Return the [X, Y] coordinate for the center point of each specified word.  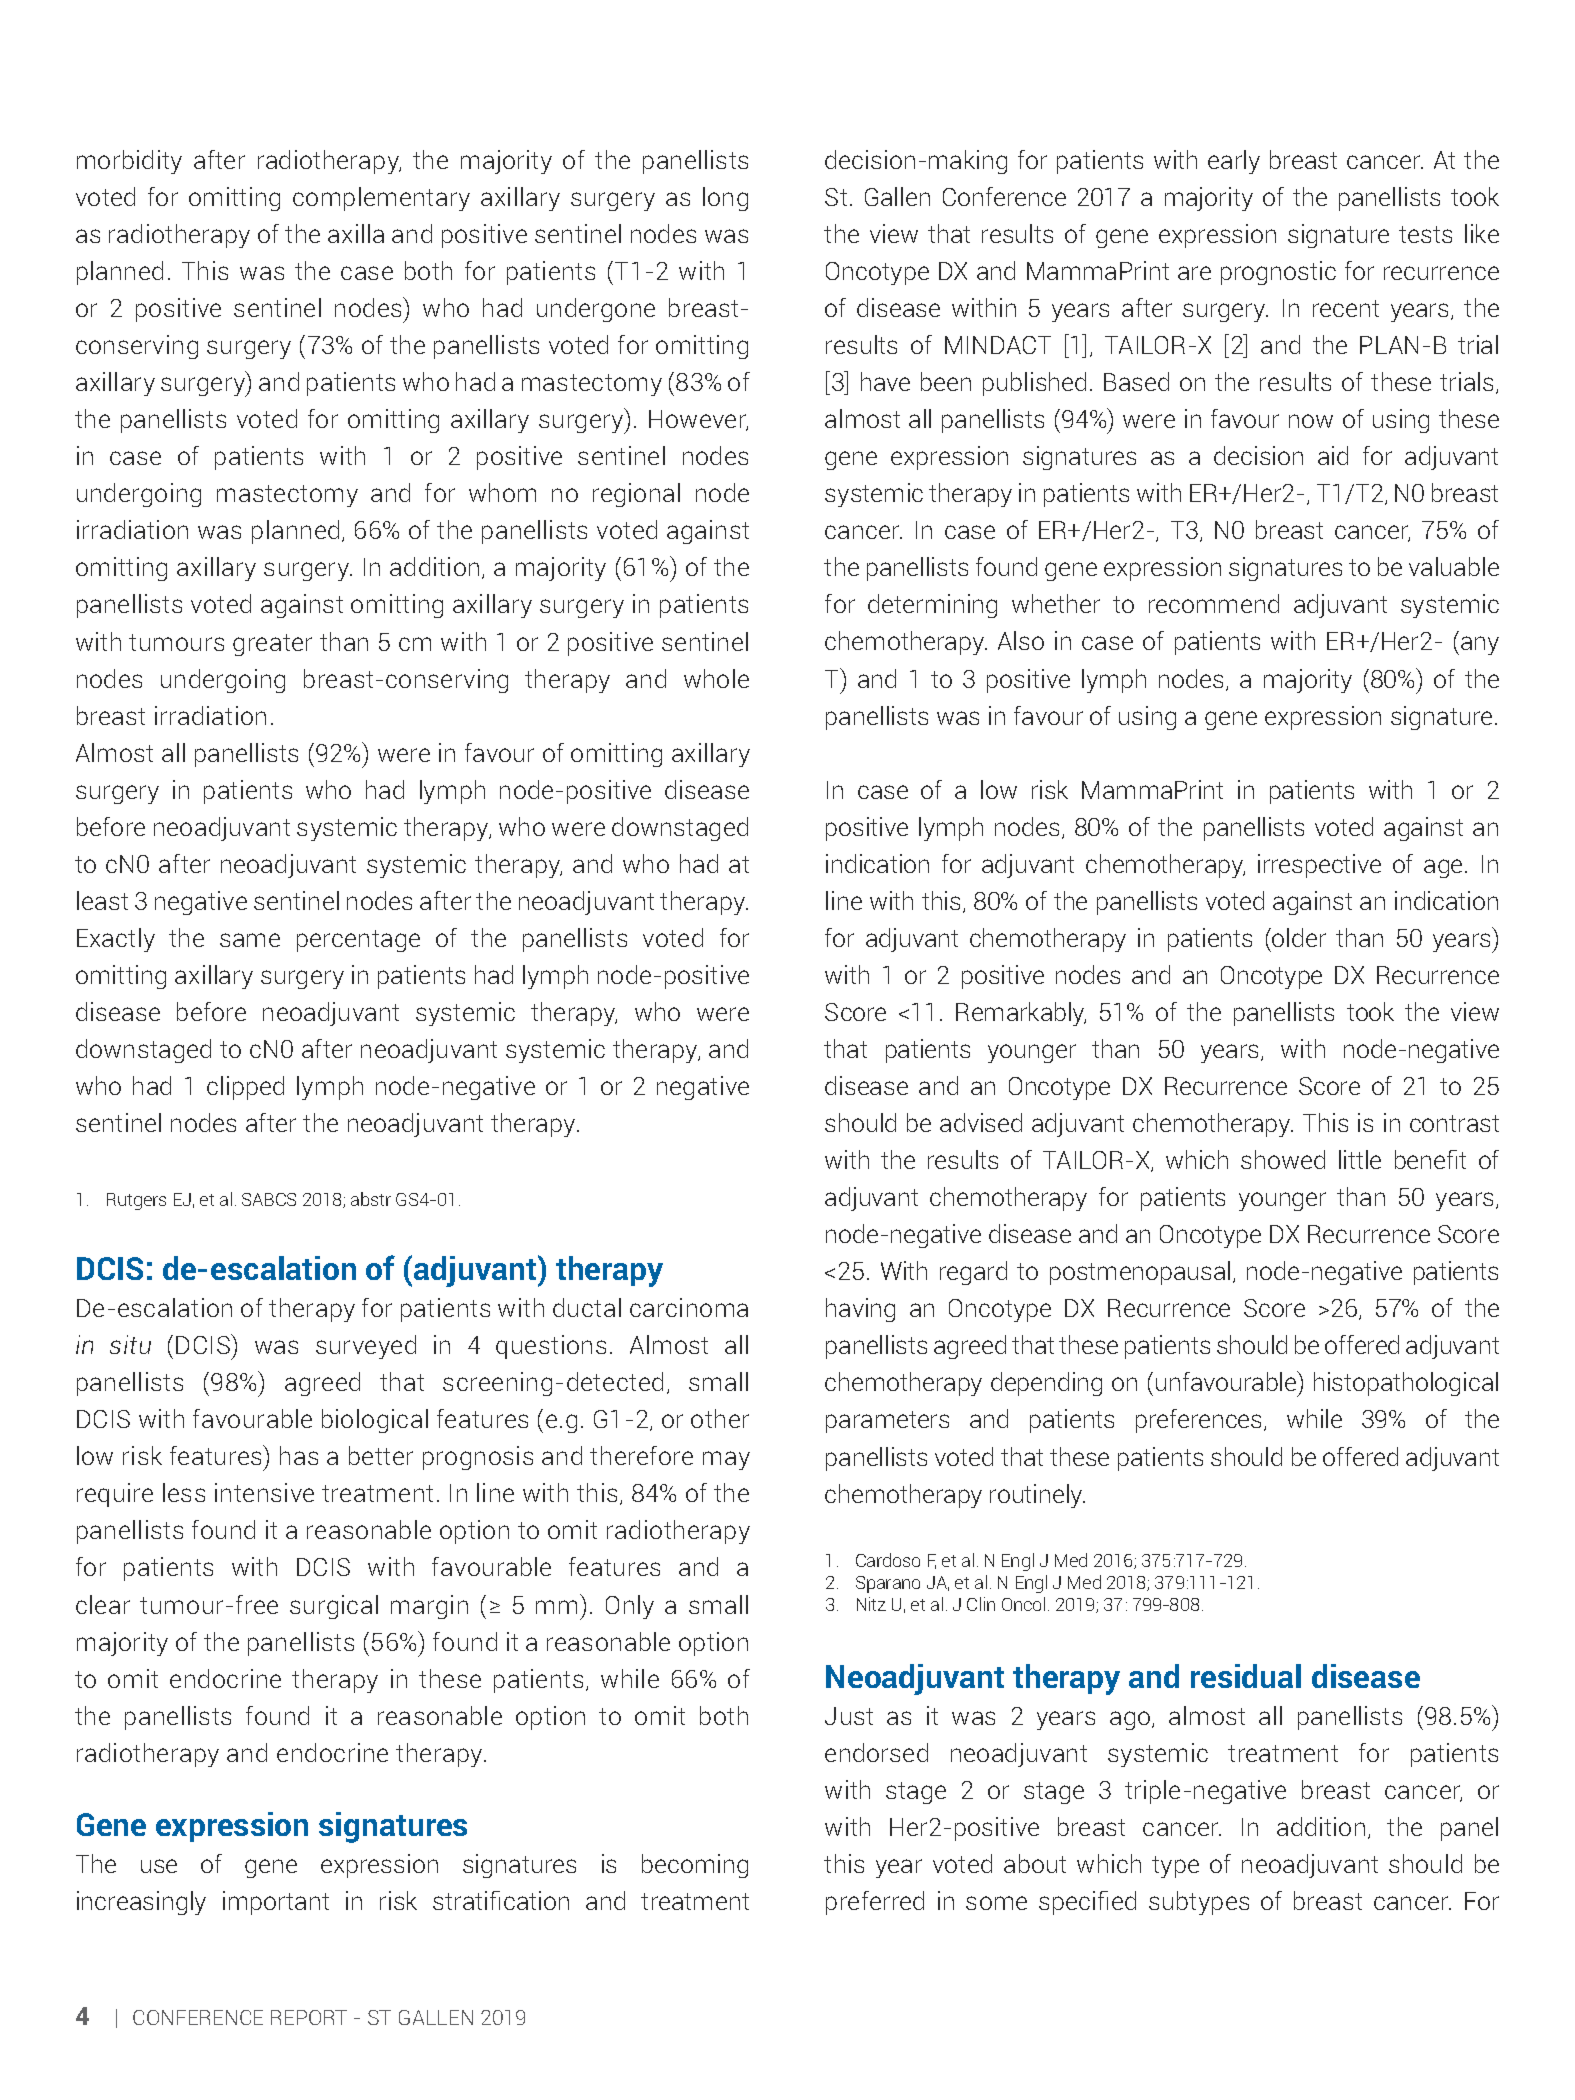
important [276, 1903]
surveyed [366, 1347]
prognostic [1278, 273]
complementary [381, 199]
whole [716, 678]
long [725, 199]
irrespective [1319, 866]
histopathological [1406, 1384]
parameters [887, 1422]
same [250, 940]
